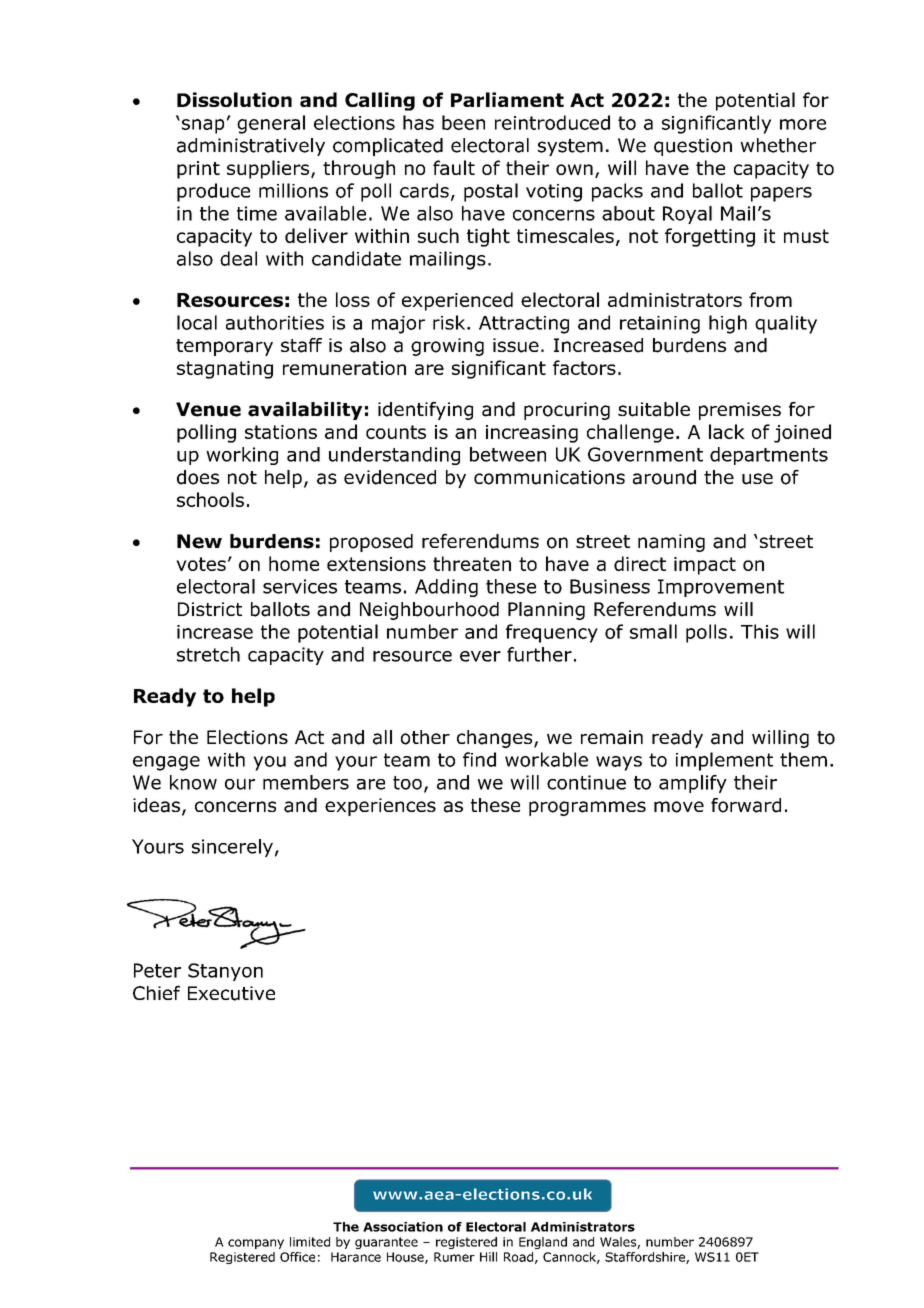 The height and width of the image is (1308, 924). What do you see at coordinates (463, 122) in the image?
I see `been` at bounding box center [463, 122].
